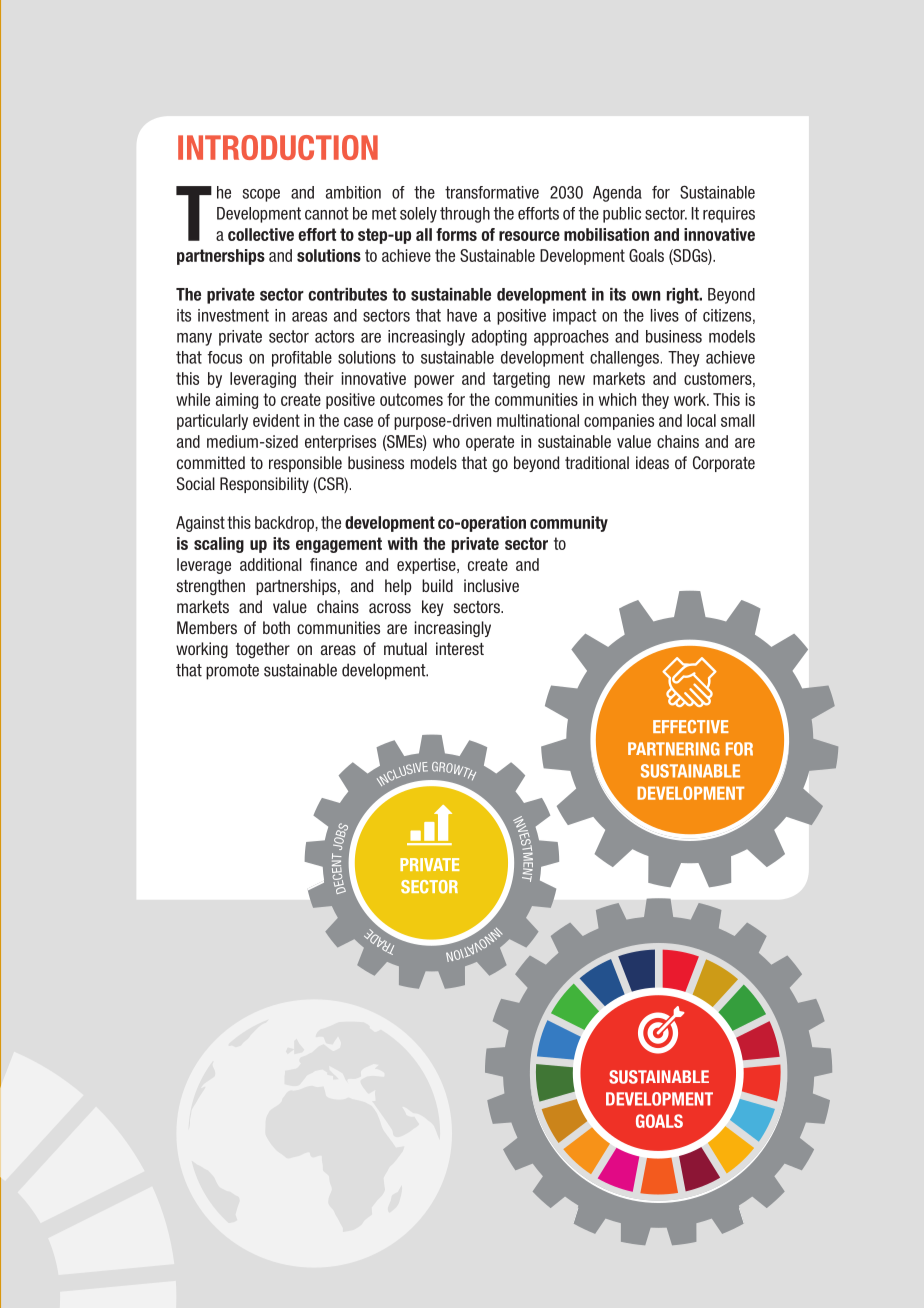 Image resolution: width=924 pixels, height=1308 pixels. Describe the element at coordinates (402, 543) in the page. I see `with` at that location.
